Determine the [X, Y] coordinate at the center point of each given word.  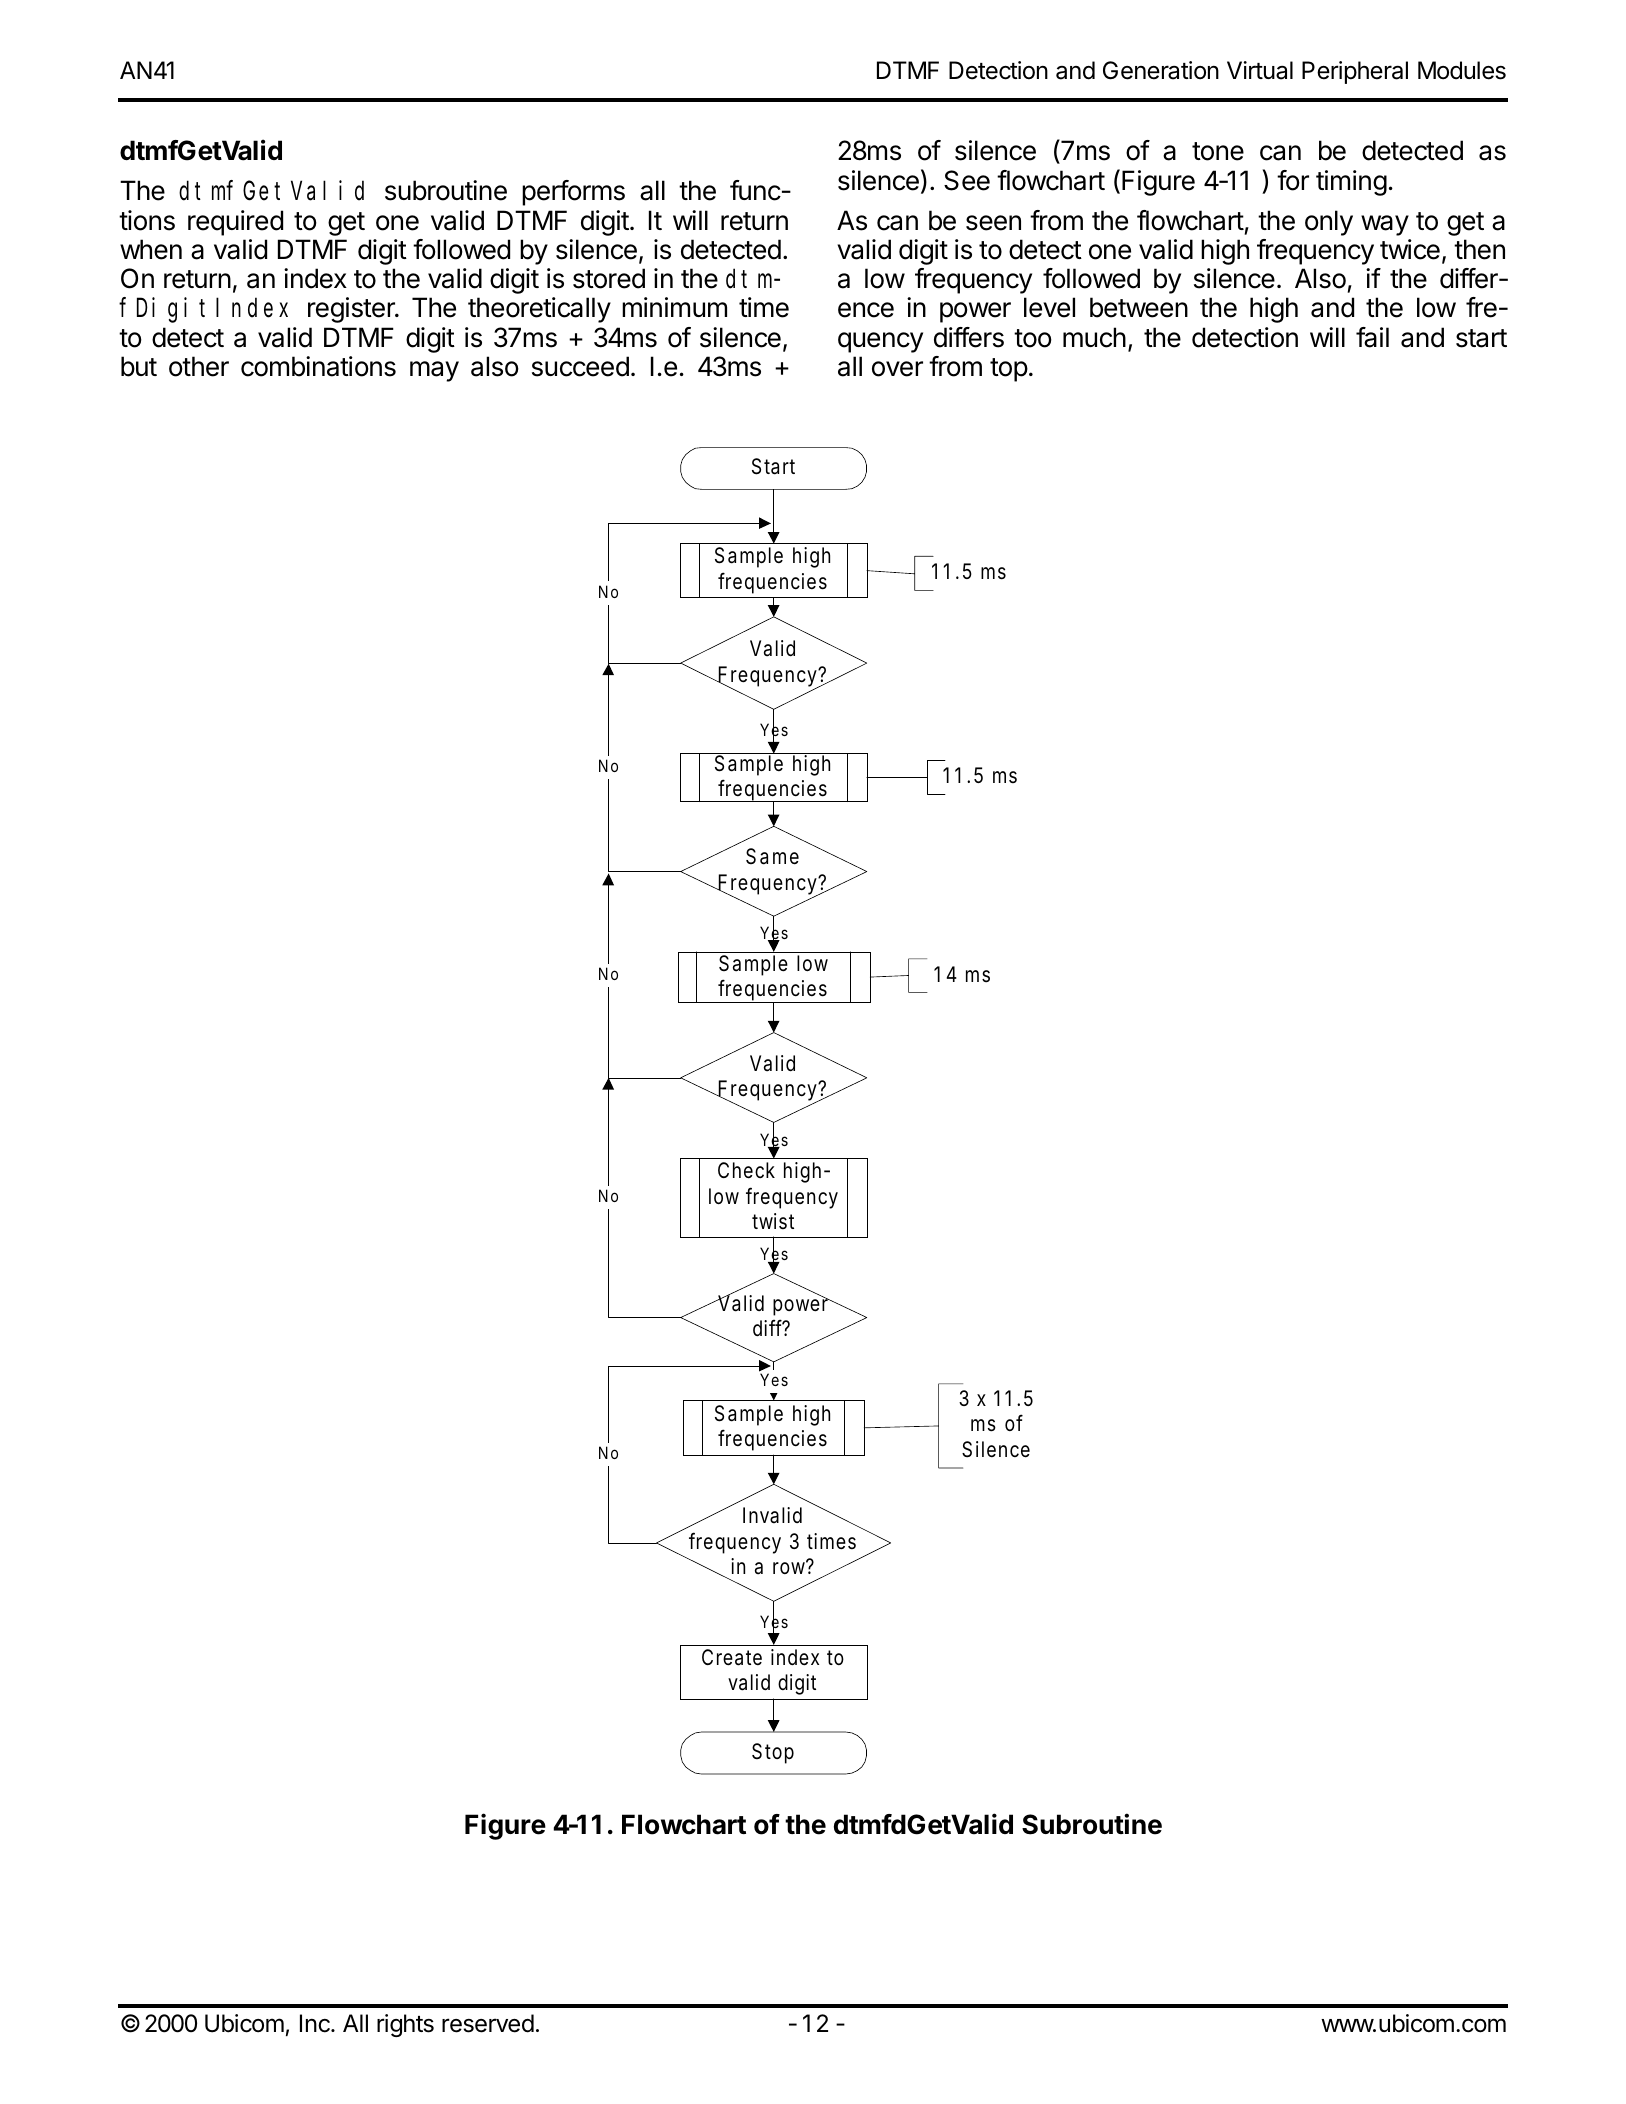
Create [732, 1657]
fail [1372, 337]
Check [746, 1170]
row [789, 1568]
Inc [316, 2023]
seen [993, 223]
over [897, 369]
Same [772, 856]
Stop [773, 1753]
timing [1351, 183]
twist [773, 1221]
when [151, 249]
